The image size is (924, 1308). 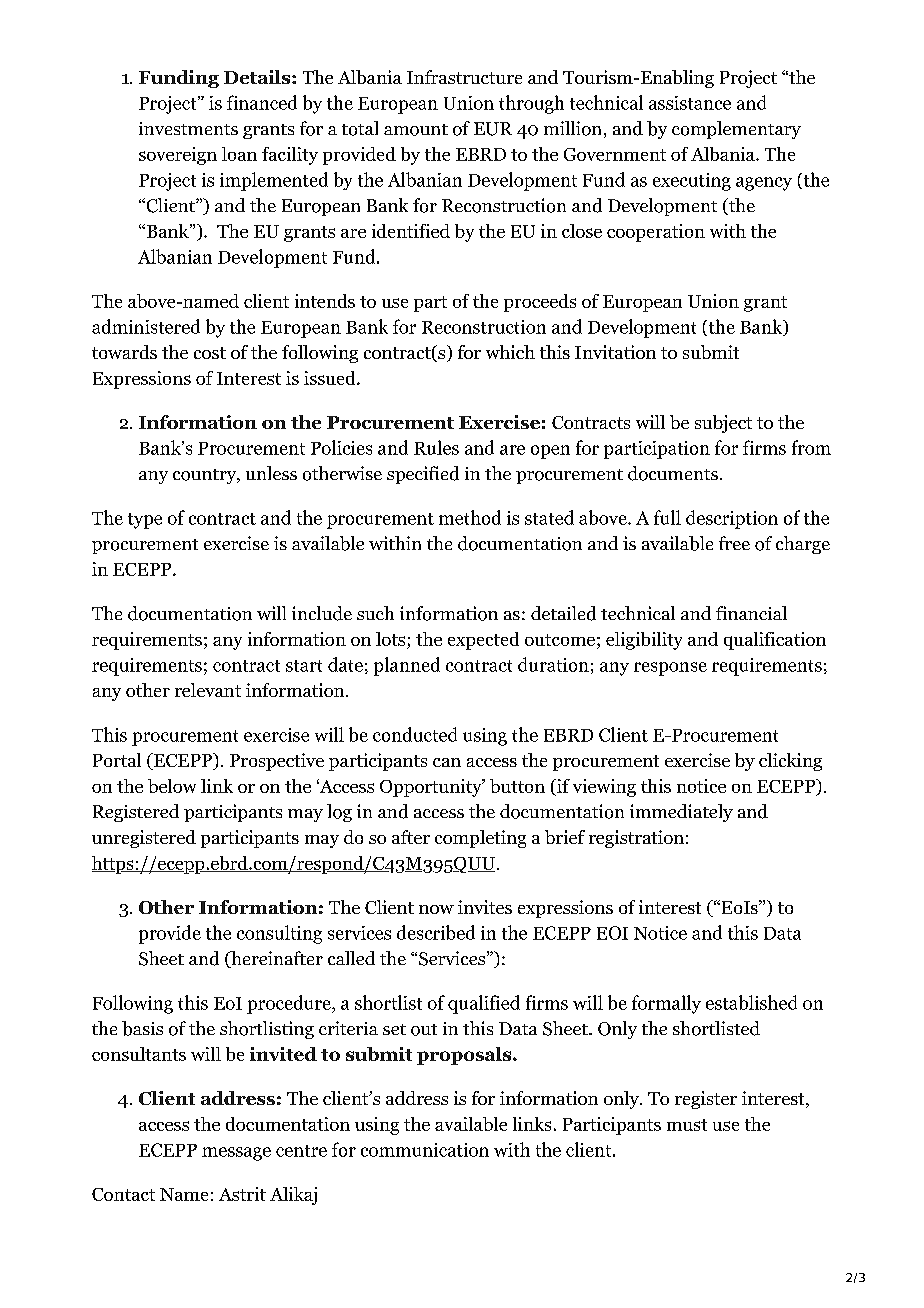 I want to click on communication, so click(x=425, y=1150).
